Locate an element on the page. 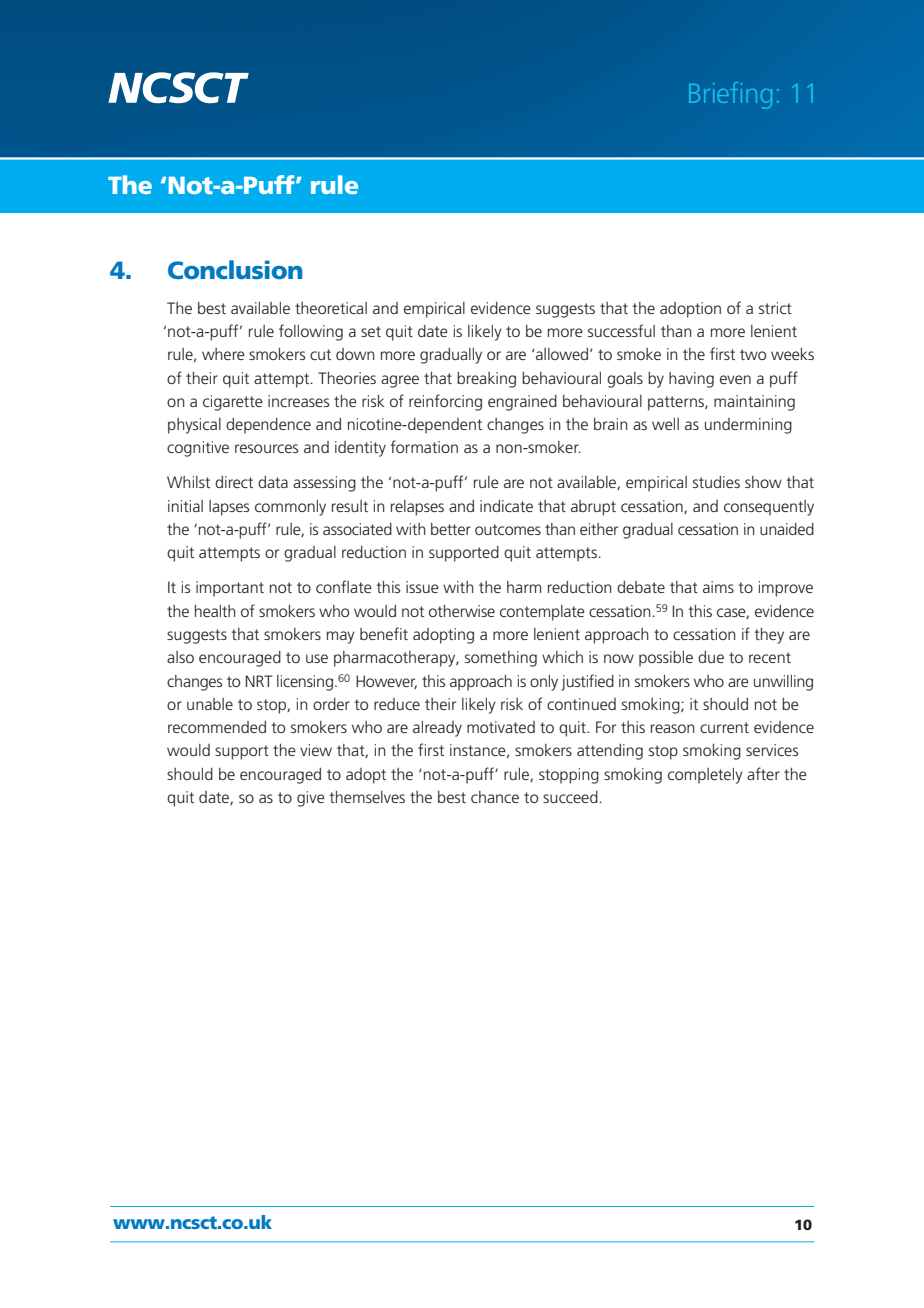 The image size is (924, 1308). data is located at coordinates (273, 482).
